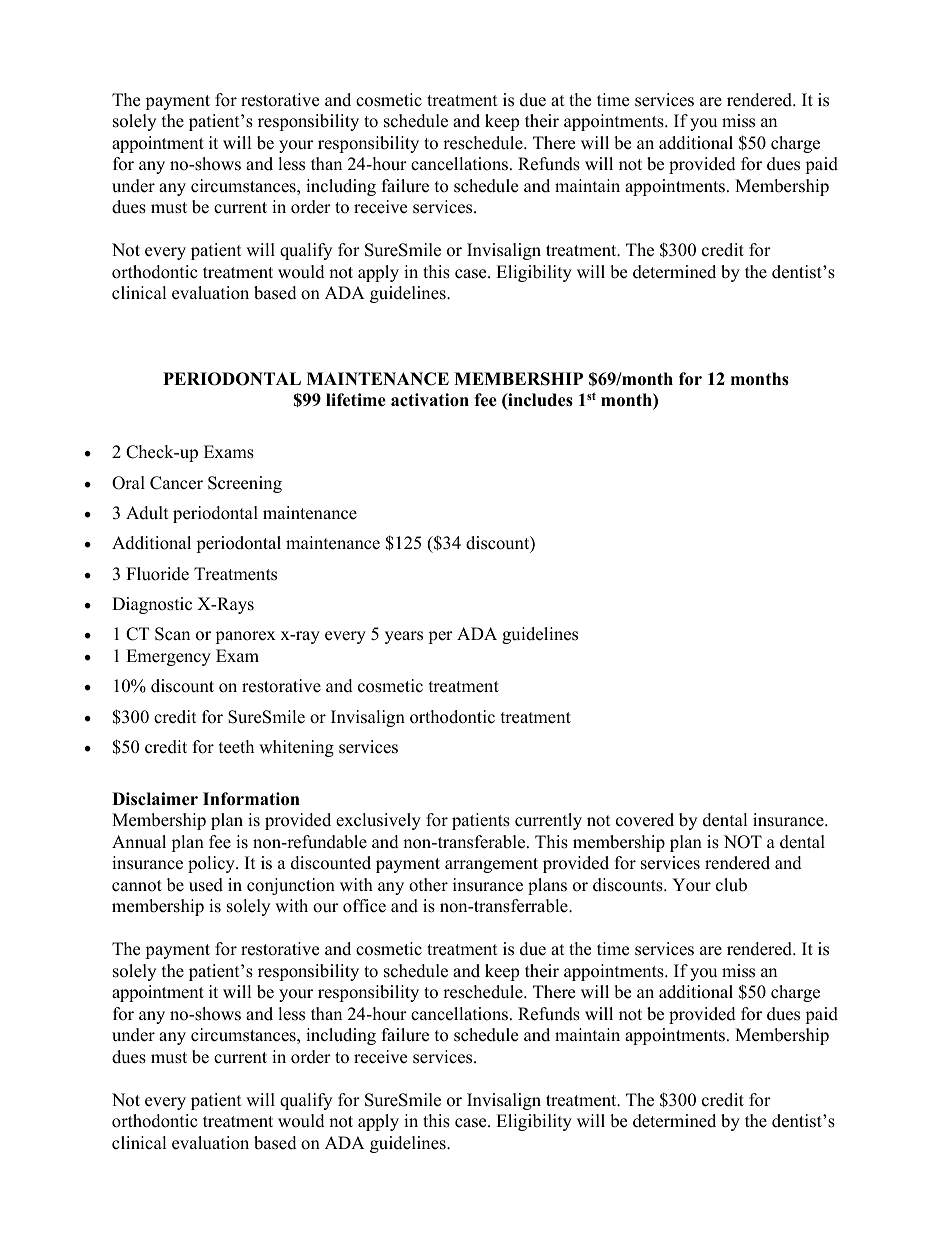 The image size is (952, 1233). What do you see at coordinates (430, 400) in the page?
I see `activation` at bounding box center [430, 400].
